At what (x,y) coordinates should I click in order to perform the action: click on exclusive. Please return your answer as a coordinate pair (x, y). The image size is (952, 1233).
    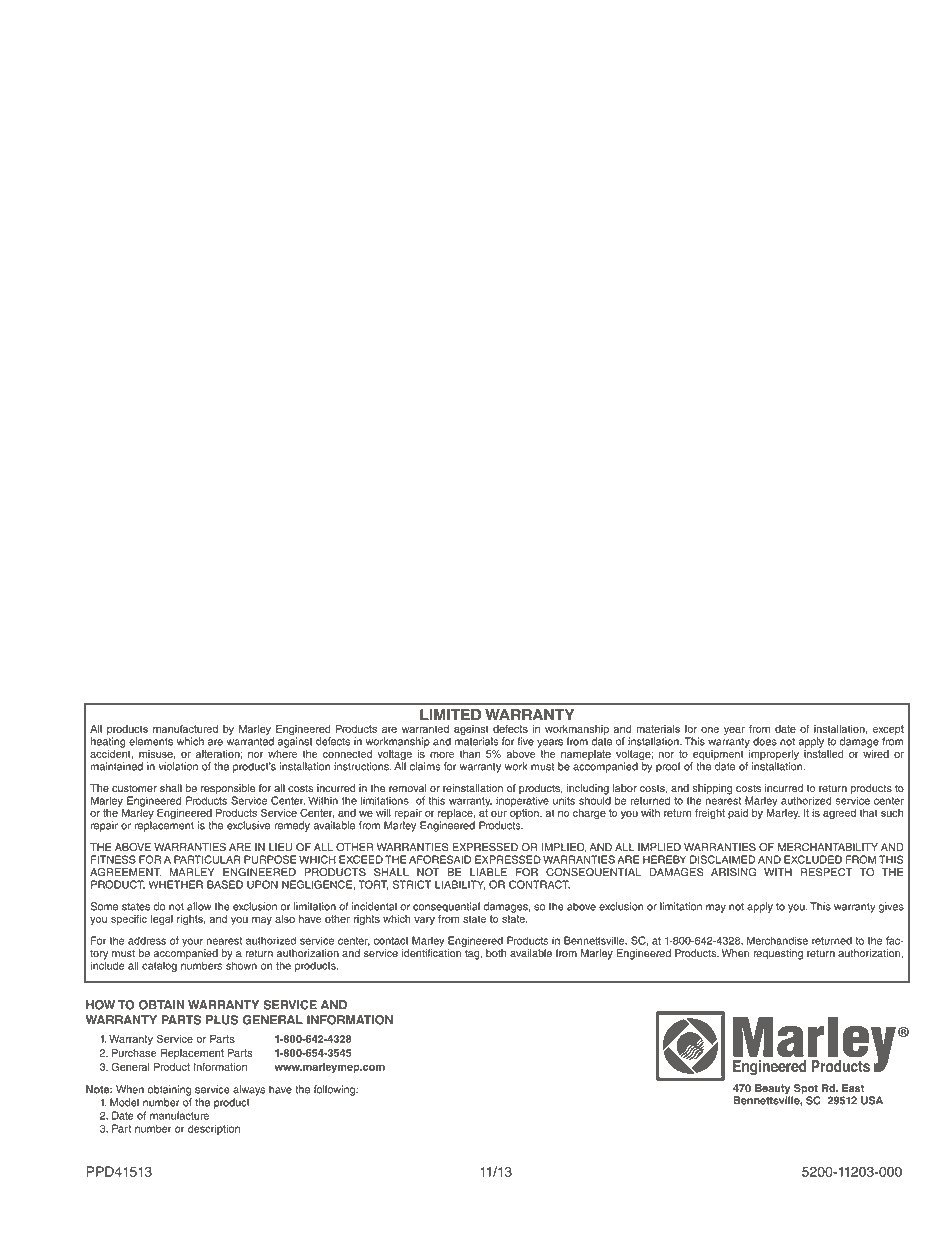
    Looking at the image, I should click on (248, 825).
